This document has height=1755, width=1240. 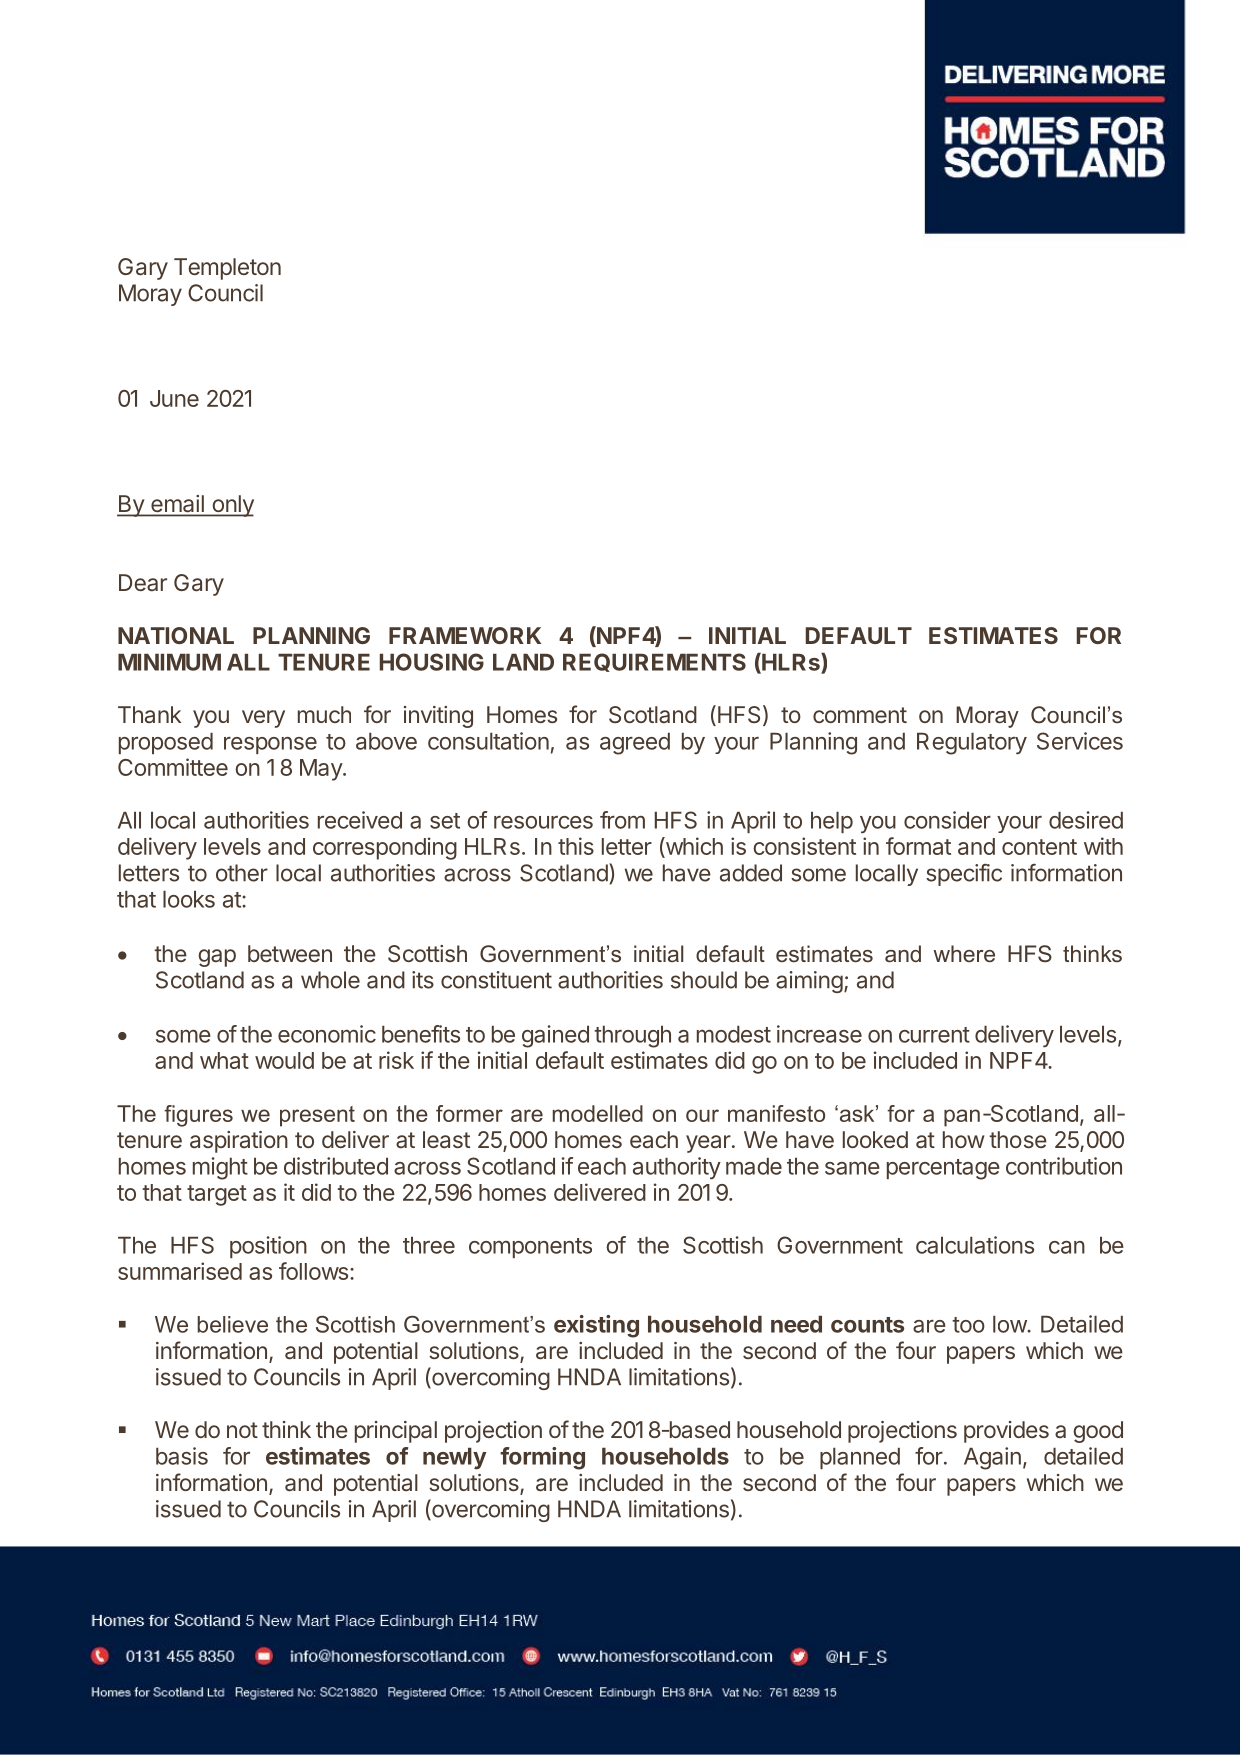 What do you see at coordinates (972, 743) in the document?
I see `Regulatory` at bounding box center [972, 743].
